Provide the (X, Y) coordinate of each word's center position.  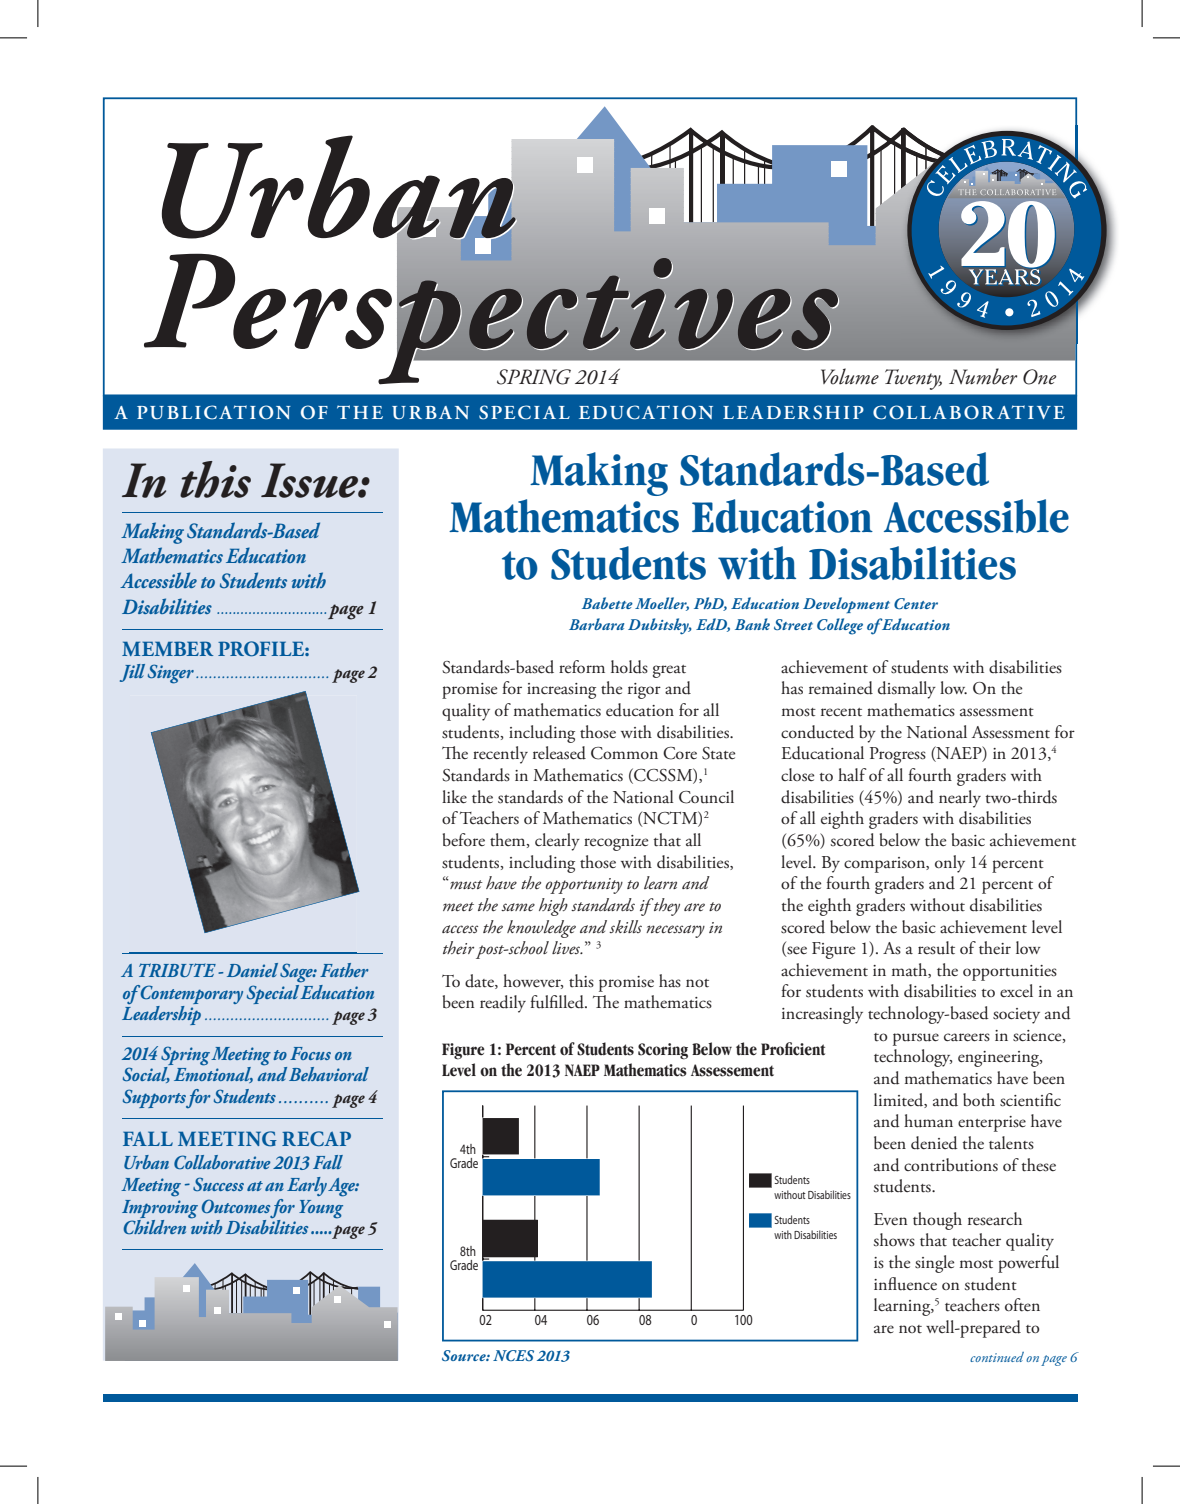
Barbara (596, 624)
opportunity (584, 886)
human (928, 1121)
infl (885, 1283)
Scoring (663, 1051)
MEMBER (167, 648)
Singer (171, 674)
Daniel (252, 970)
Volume (850, 376)
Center (916, 603)
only (950, 864)
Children (155, 1227)
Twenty (913, 379)
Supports (155, 1098)
